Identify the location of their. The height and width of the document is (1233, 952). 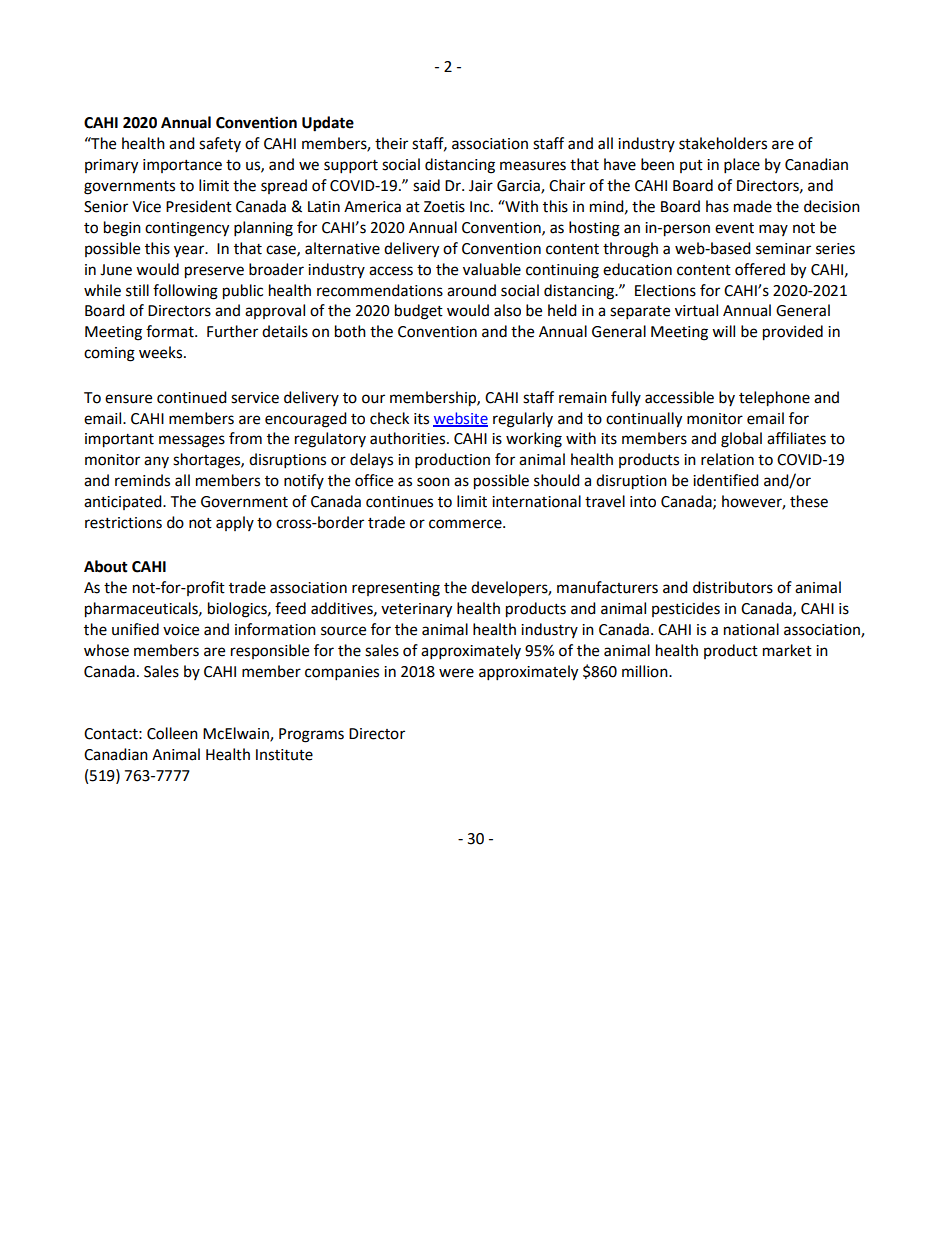
(391, 143).
